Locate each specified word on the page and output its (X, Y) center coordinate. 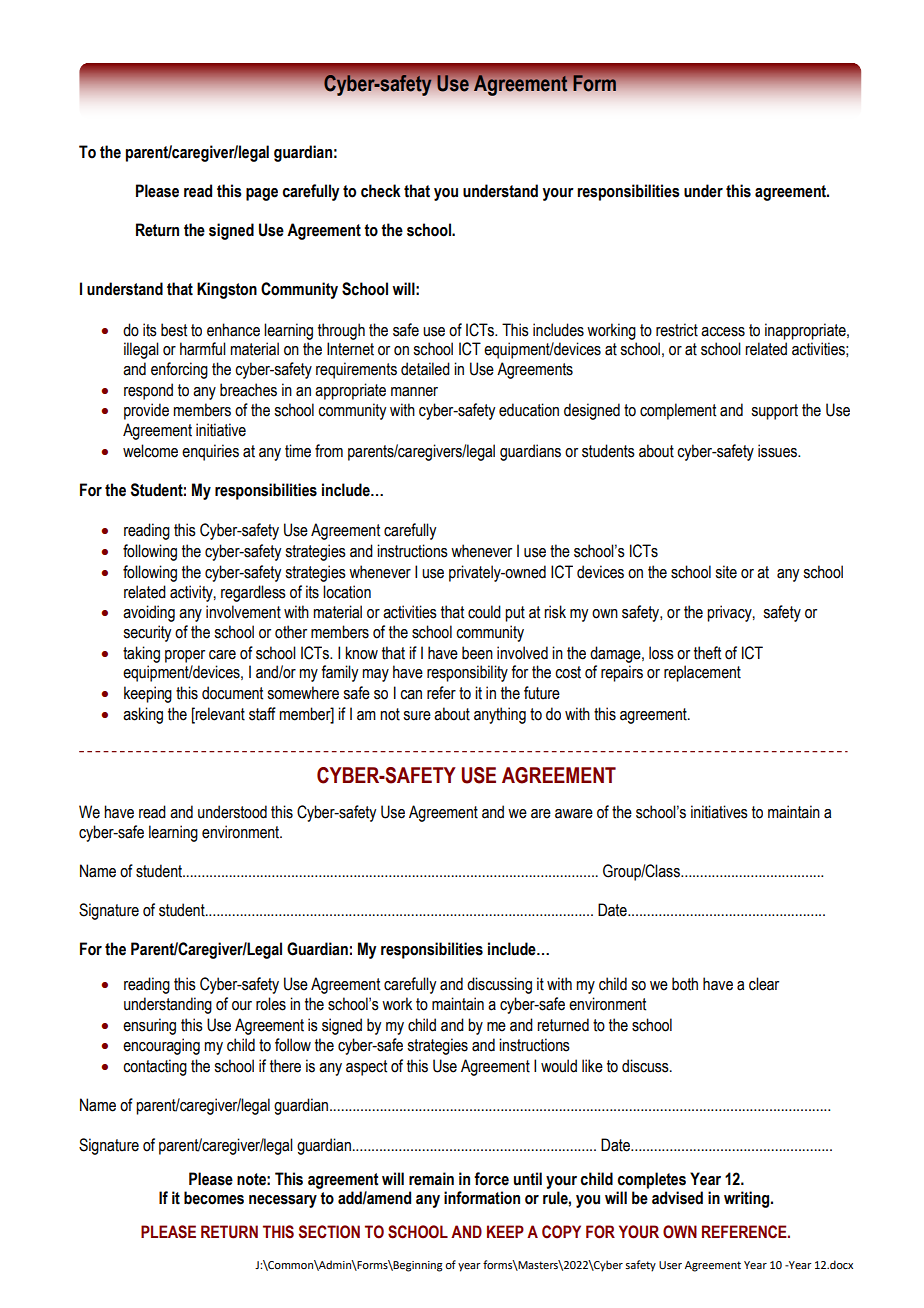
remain (431, 1179)
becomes (214, 1198)
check (381, 191)
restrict (677, 330)
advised (677, 1198)
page (262, 194)
